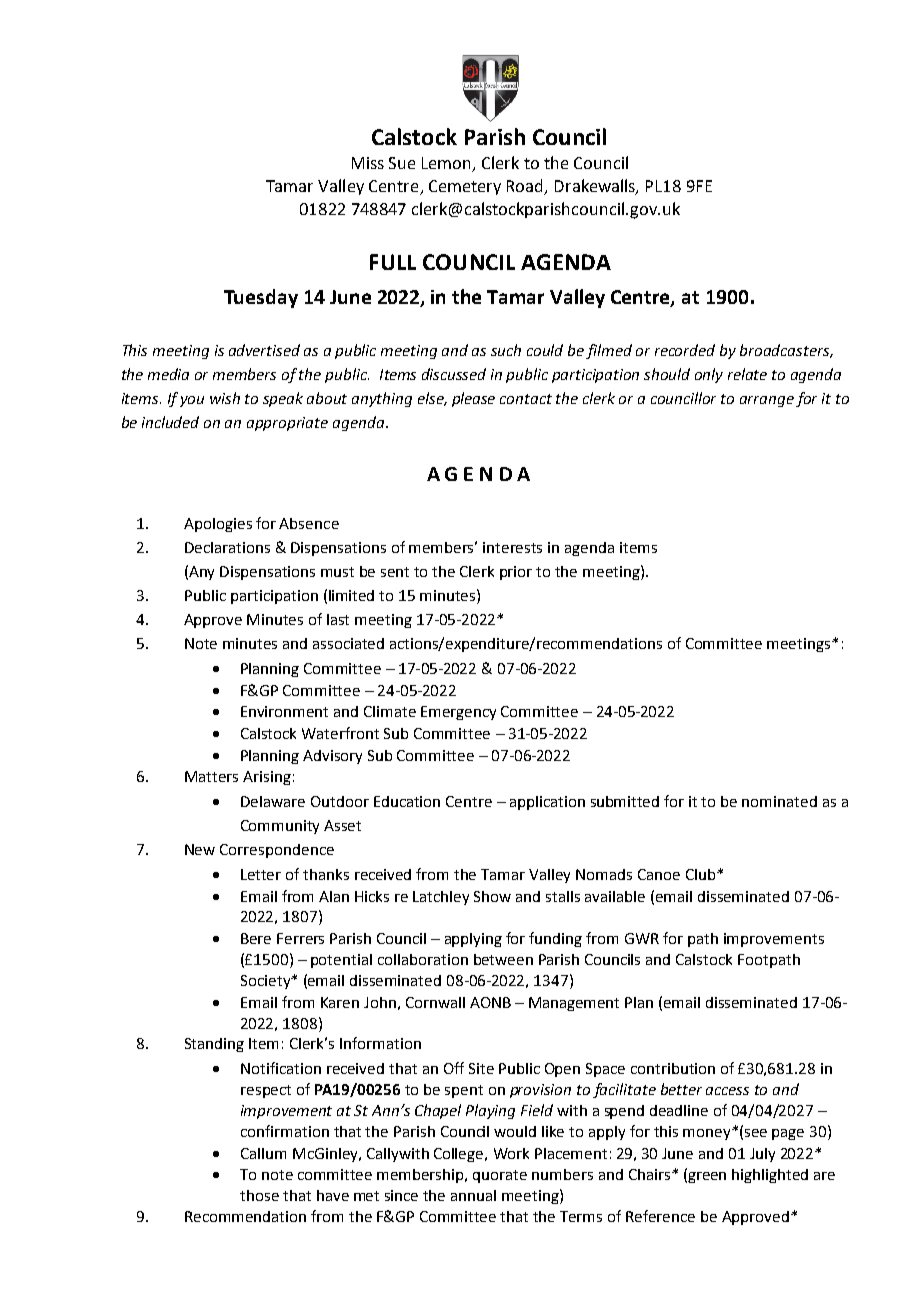  I want to click on recorded, so click(685, 350).
